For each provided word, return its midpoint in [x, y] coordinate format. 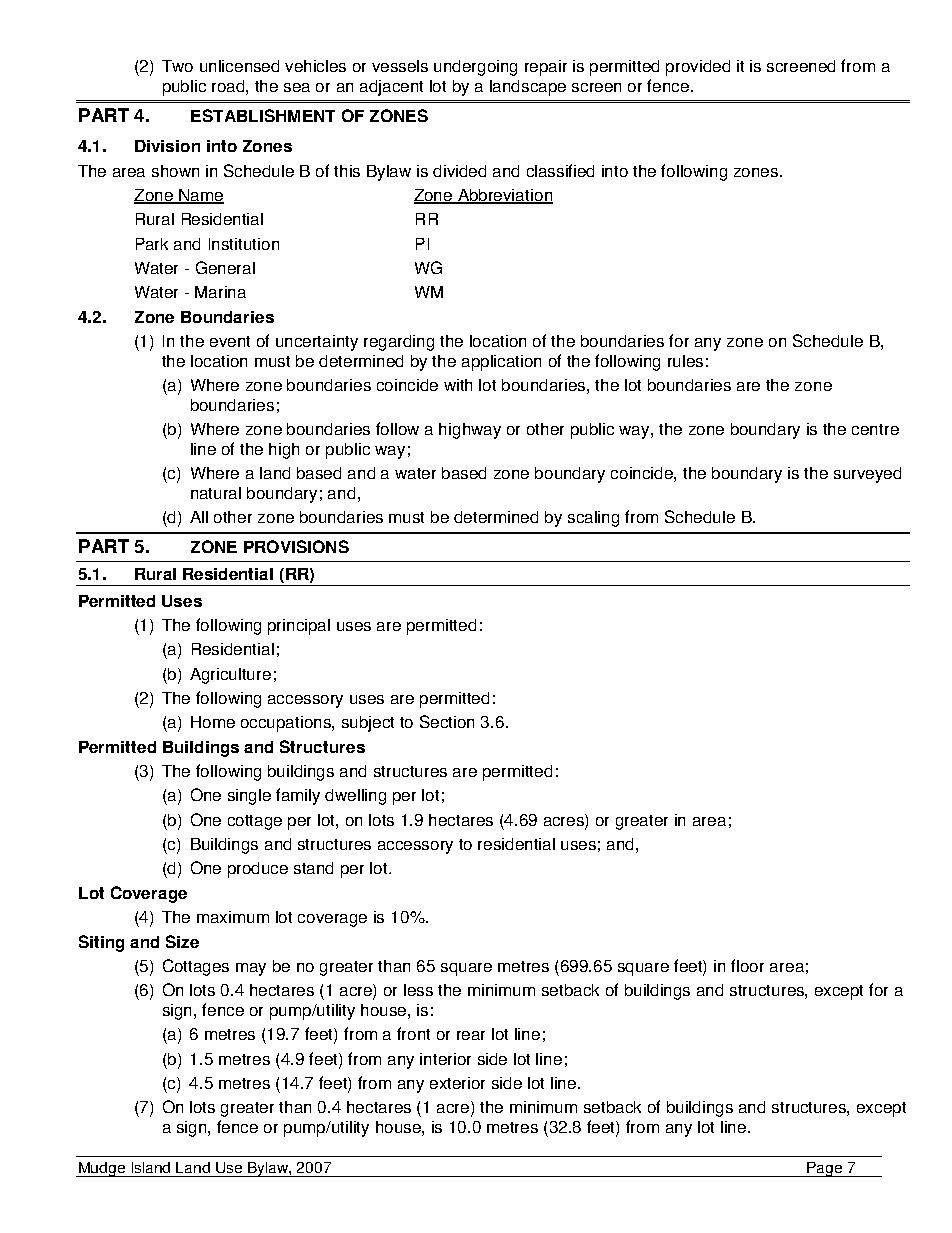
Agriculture [230, 676]
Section [447, 721]
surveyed [867, 475]
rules [685, 361]
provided [698, 68]
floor [747, 965]
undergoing [475, 68]
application [501, 363]
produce [258, 870]
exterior [457, 1083]
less [418, 990]
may [251, 969]
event [230, 341]
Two [177, 66]
